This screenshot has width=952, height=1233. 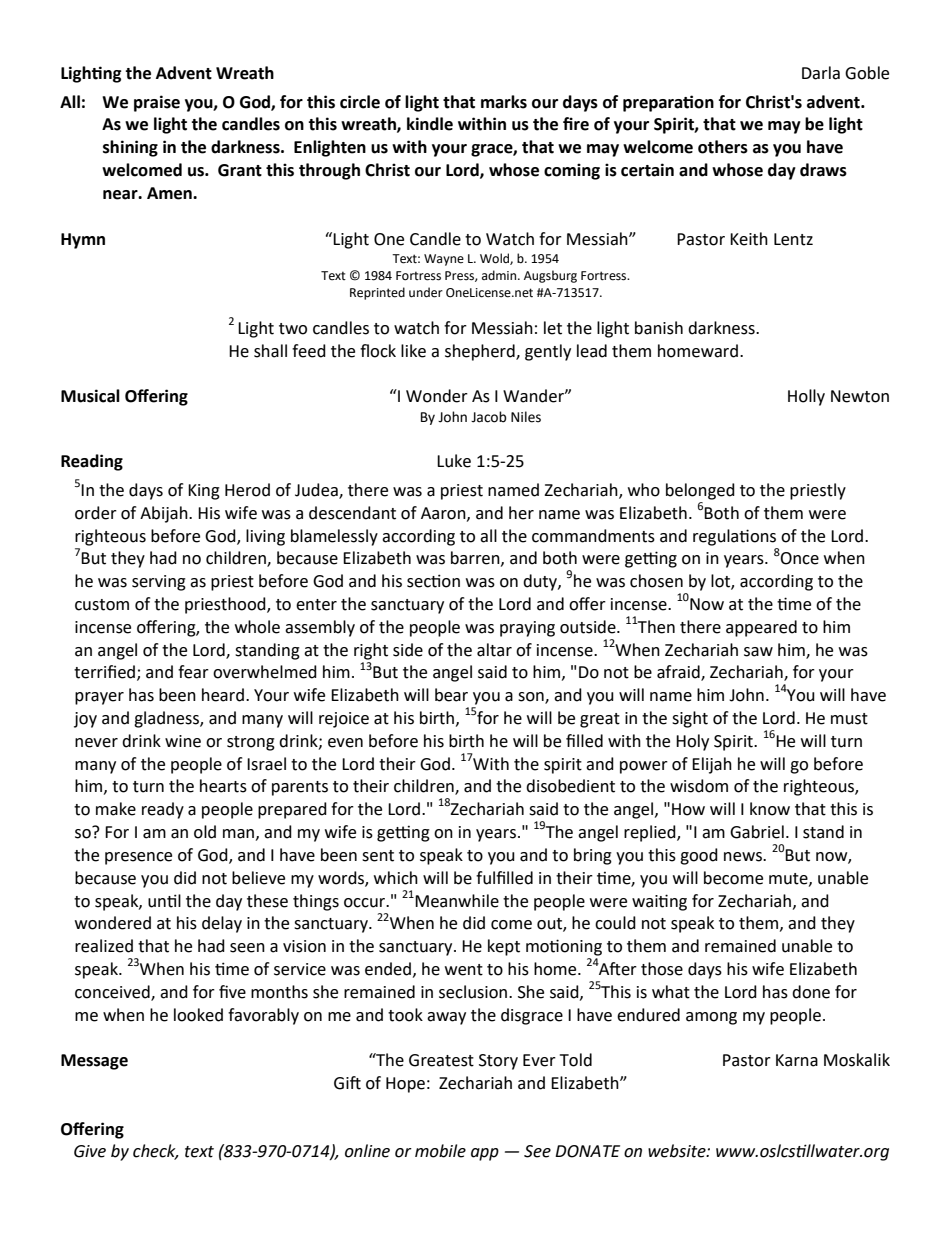 What do you see at coordinates (504, 102) in the screenshot?
I see `marks` at bounding box center [504, 102].
